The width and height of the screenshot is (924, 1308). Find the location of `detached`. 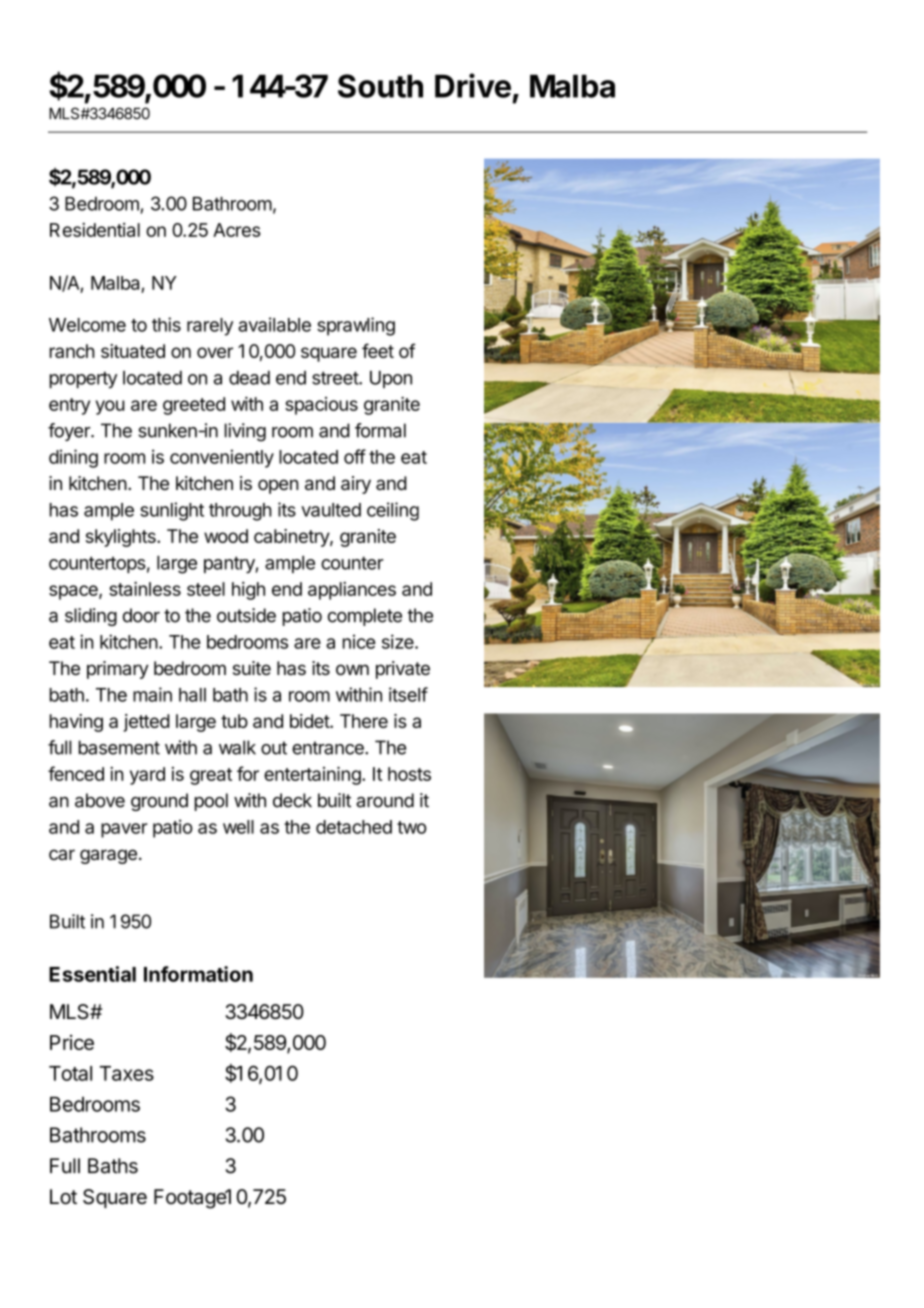

detached is located at coordinates (354, 827).
